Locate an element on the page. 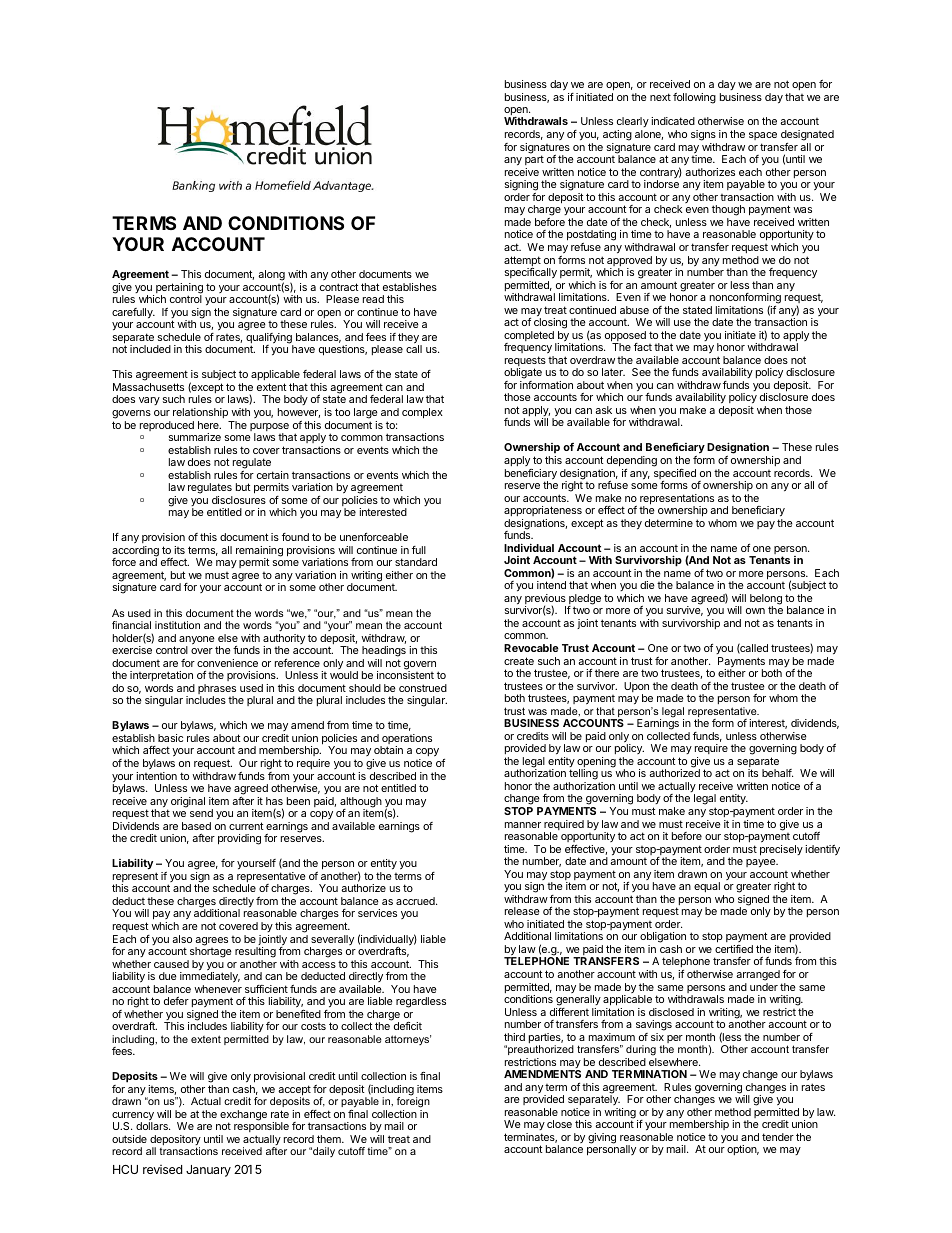 The image size is (952, 1233). create is located at coordinates (519, 661).
